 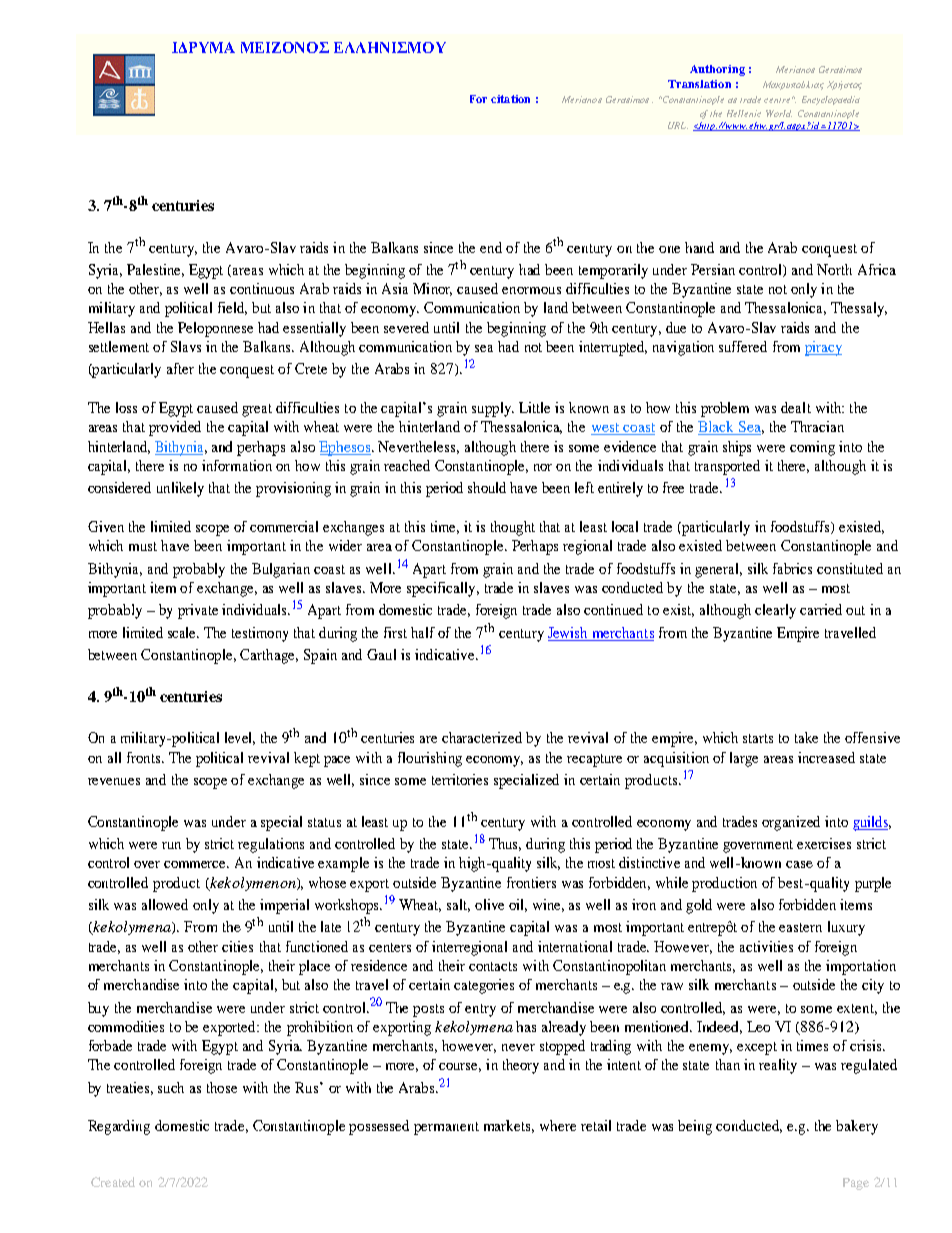 What do you see at coordinates (510, 99) in the screenshot?
I see `citation` at bounding box center [510, 99].
